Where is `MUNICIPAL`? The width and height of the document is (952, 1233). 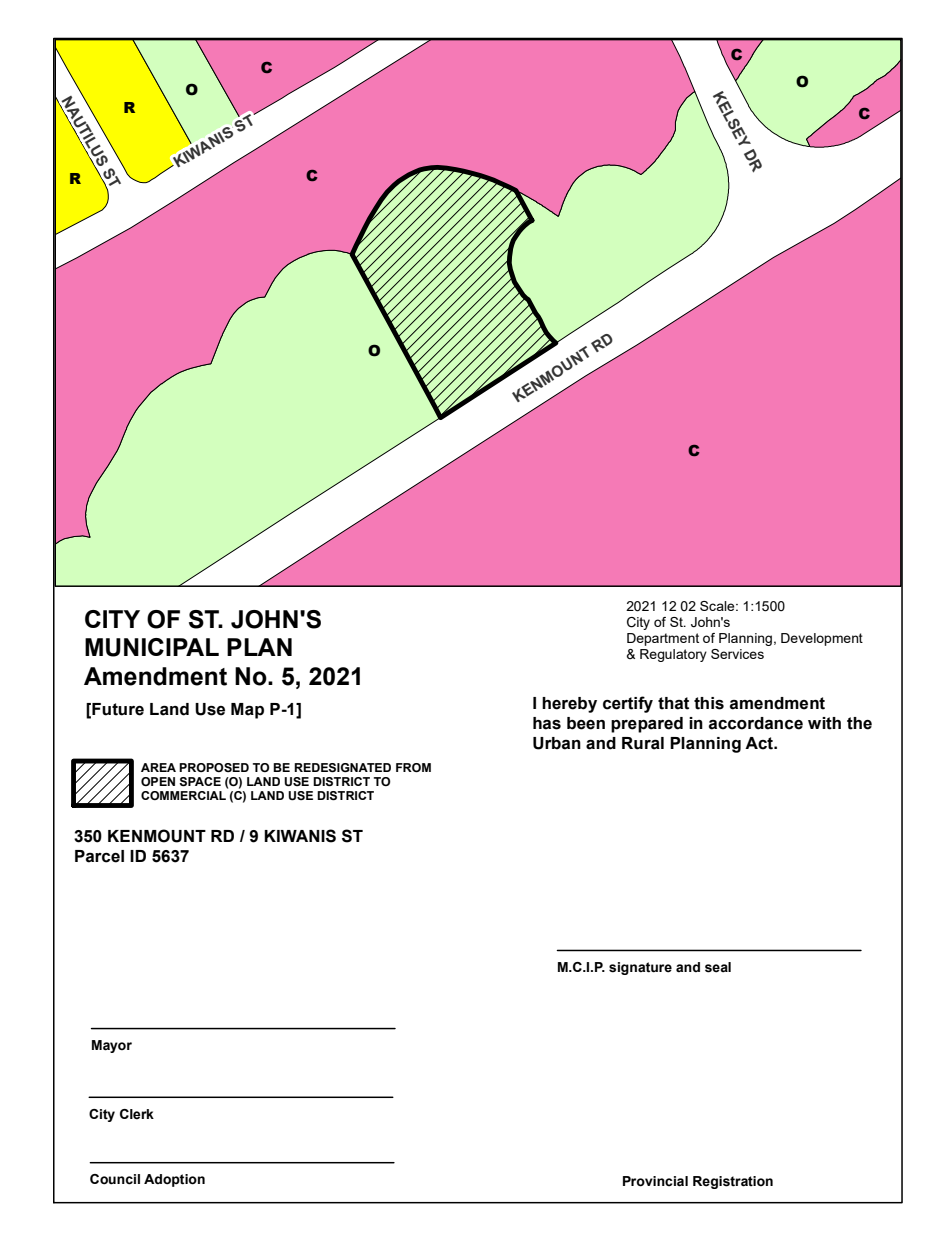
MUNICIPAL is located at coordinates (152, 647).
